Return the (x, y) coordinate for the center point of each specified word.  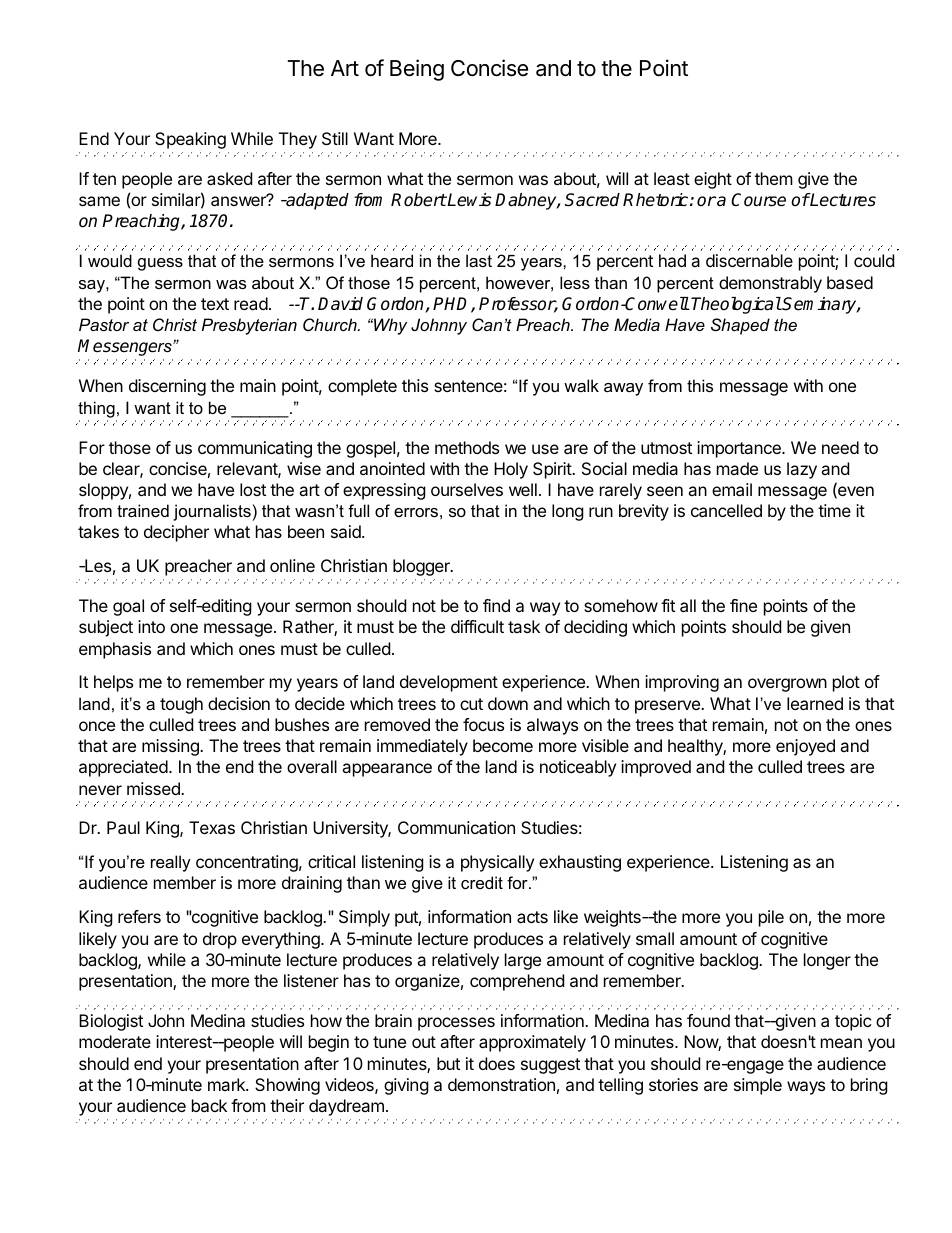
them (774, 178)
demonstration (501, 1084)
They (298, 140)
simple (758, 1086)
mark (228, 1084)
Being (417, 70)
